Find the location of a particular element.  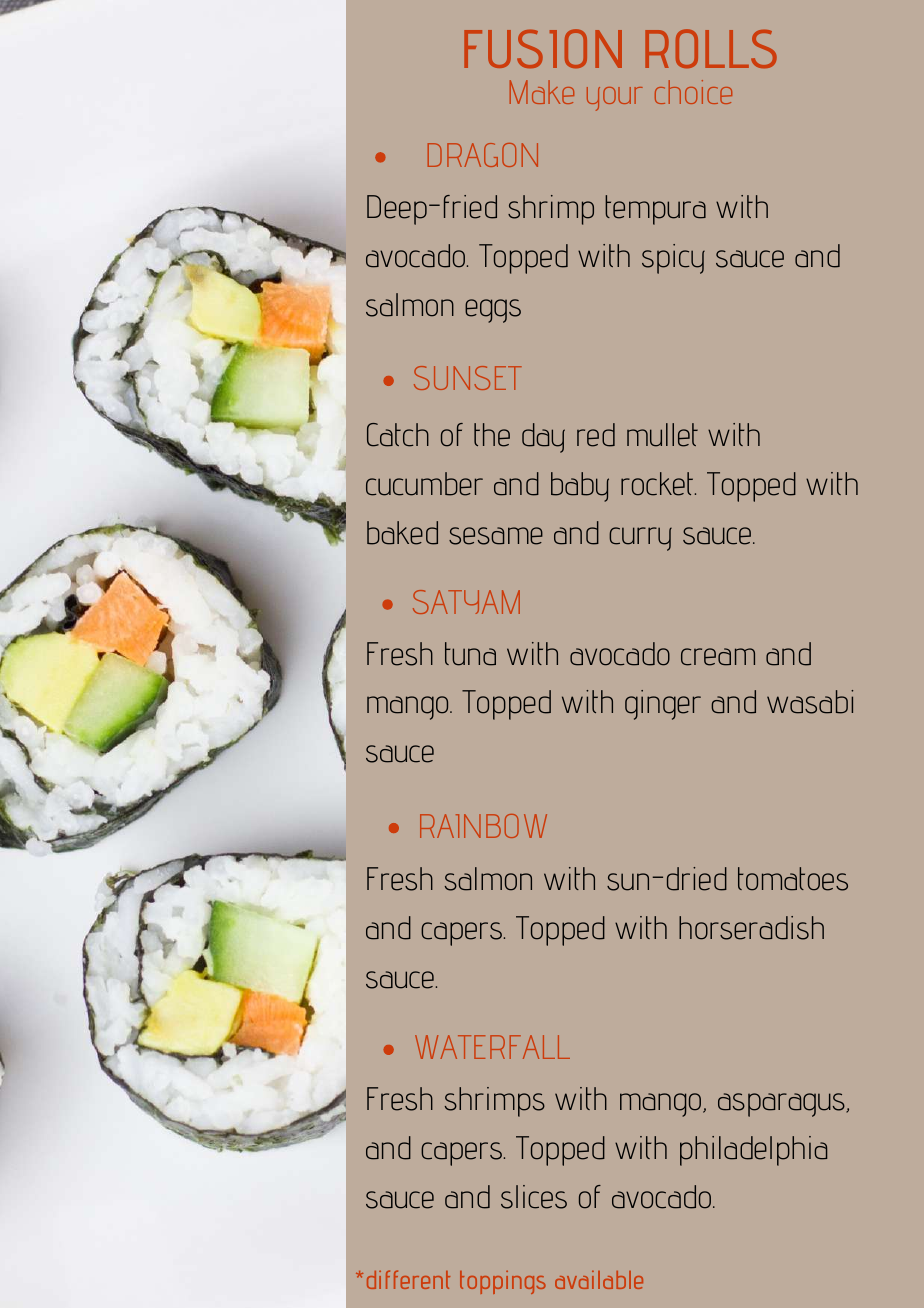

different is located at coordinates (408, 1279).
